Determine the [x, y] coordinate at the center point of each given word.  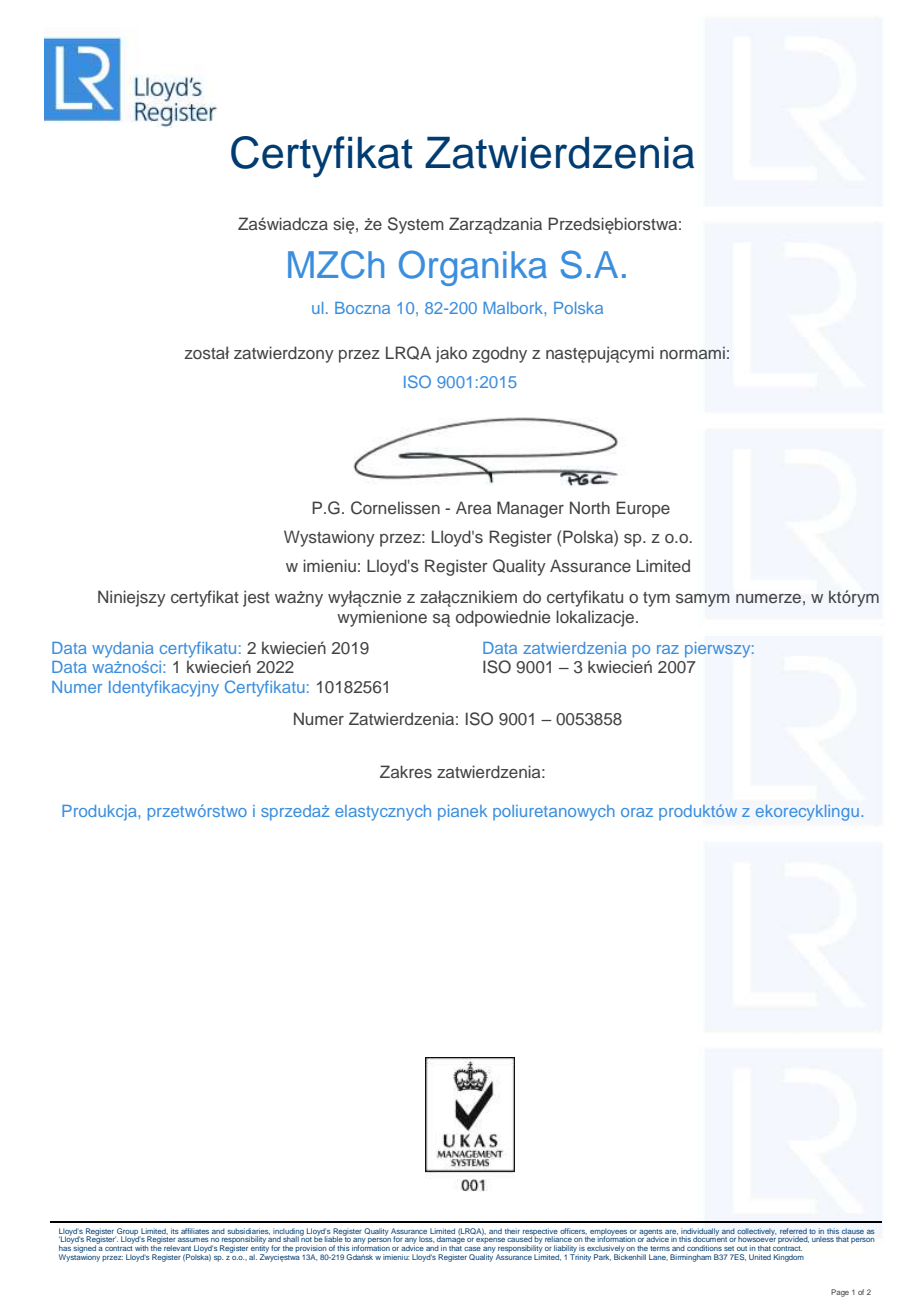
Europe [643, 509]
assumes [193, 1240]
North [590, 507]
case [472, 1249]
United [760, 1257]
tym [656, 599]
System [416, 225]
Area [473, 507]
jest [256, 598]
